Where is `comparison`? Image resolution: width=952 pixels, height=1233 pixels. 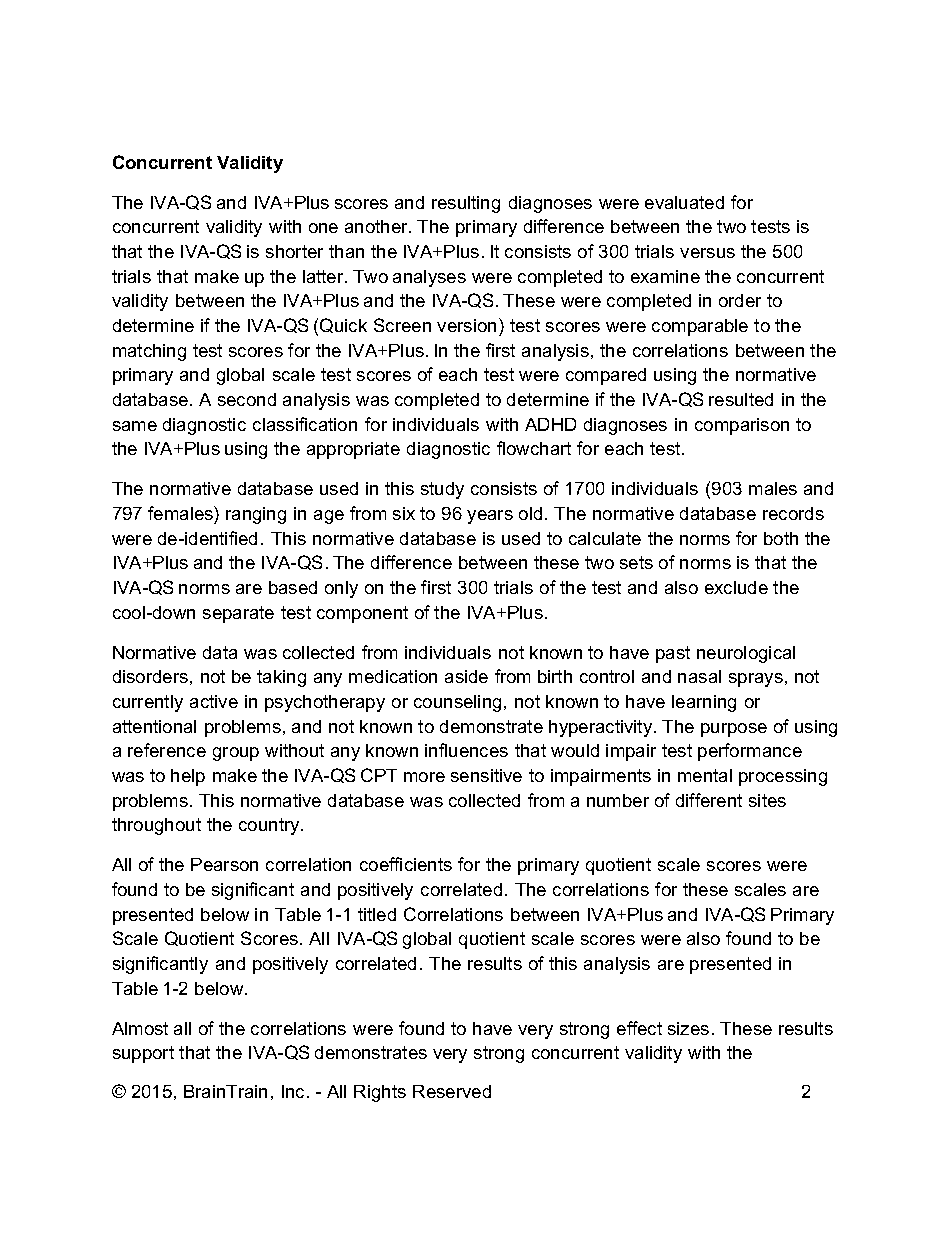
comparison is located at coordinates (742, 426).
